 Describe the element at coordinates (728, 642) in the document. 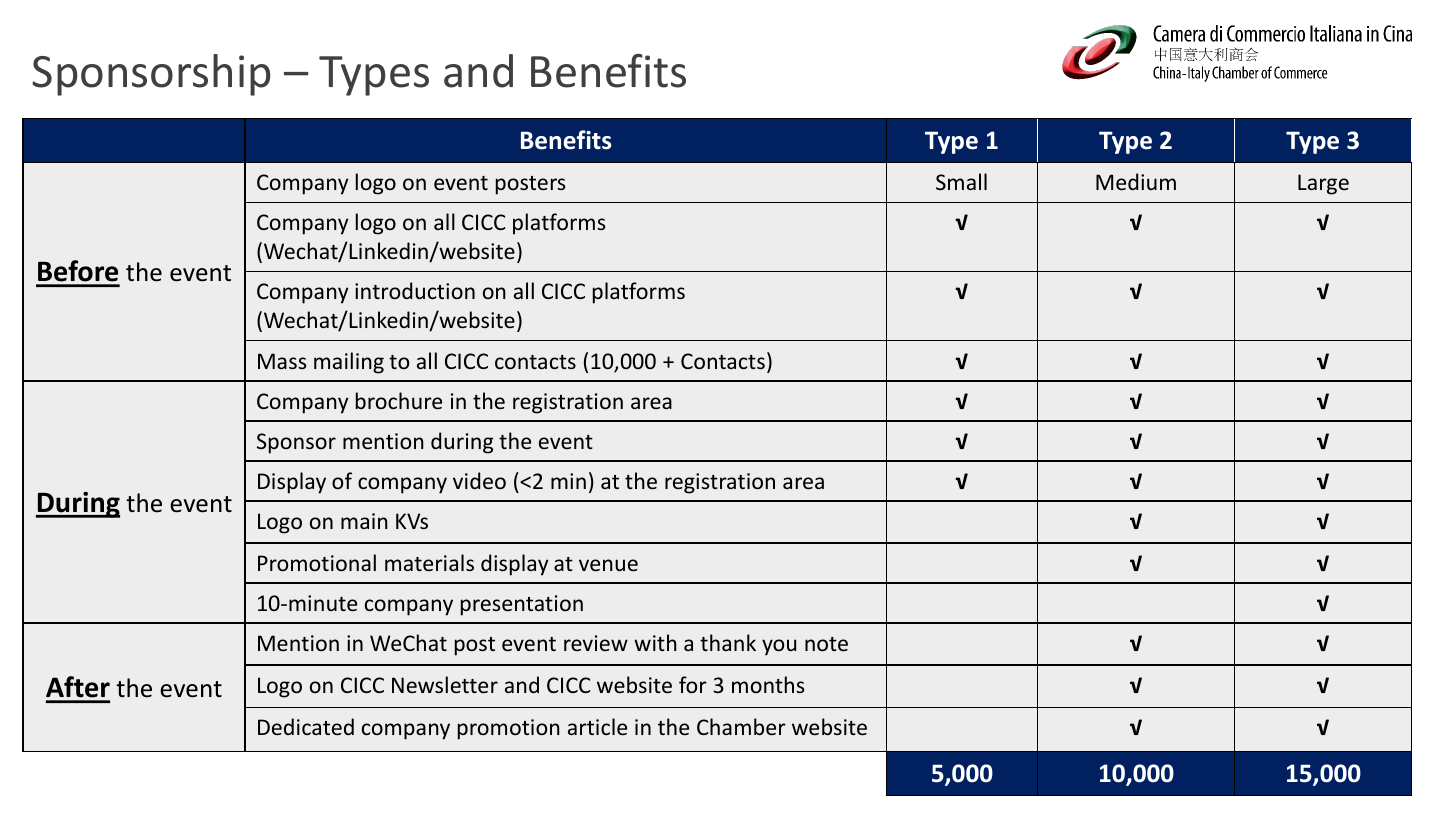

I see `thank` at that location.
